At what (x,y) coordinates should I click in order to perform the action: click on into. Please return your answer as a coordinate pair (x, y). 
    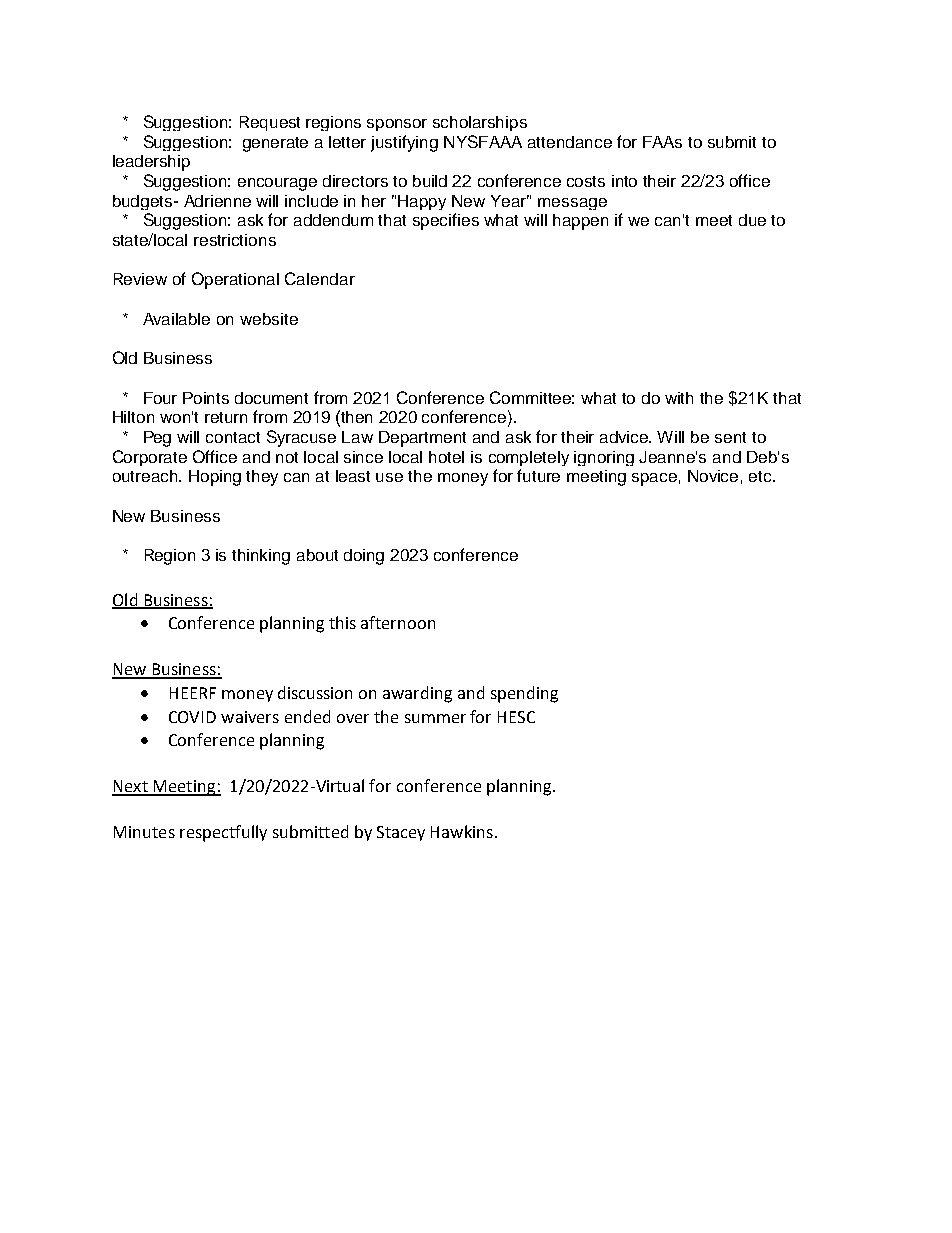
    Looking at the image, I should click on (624, 181).
